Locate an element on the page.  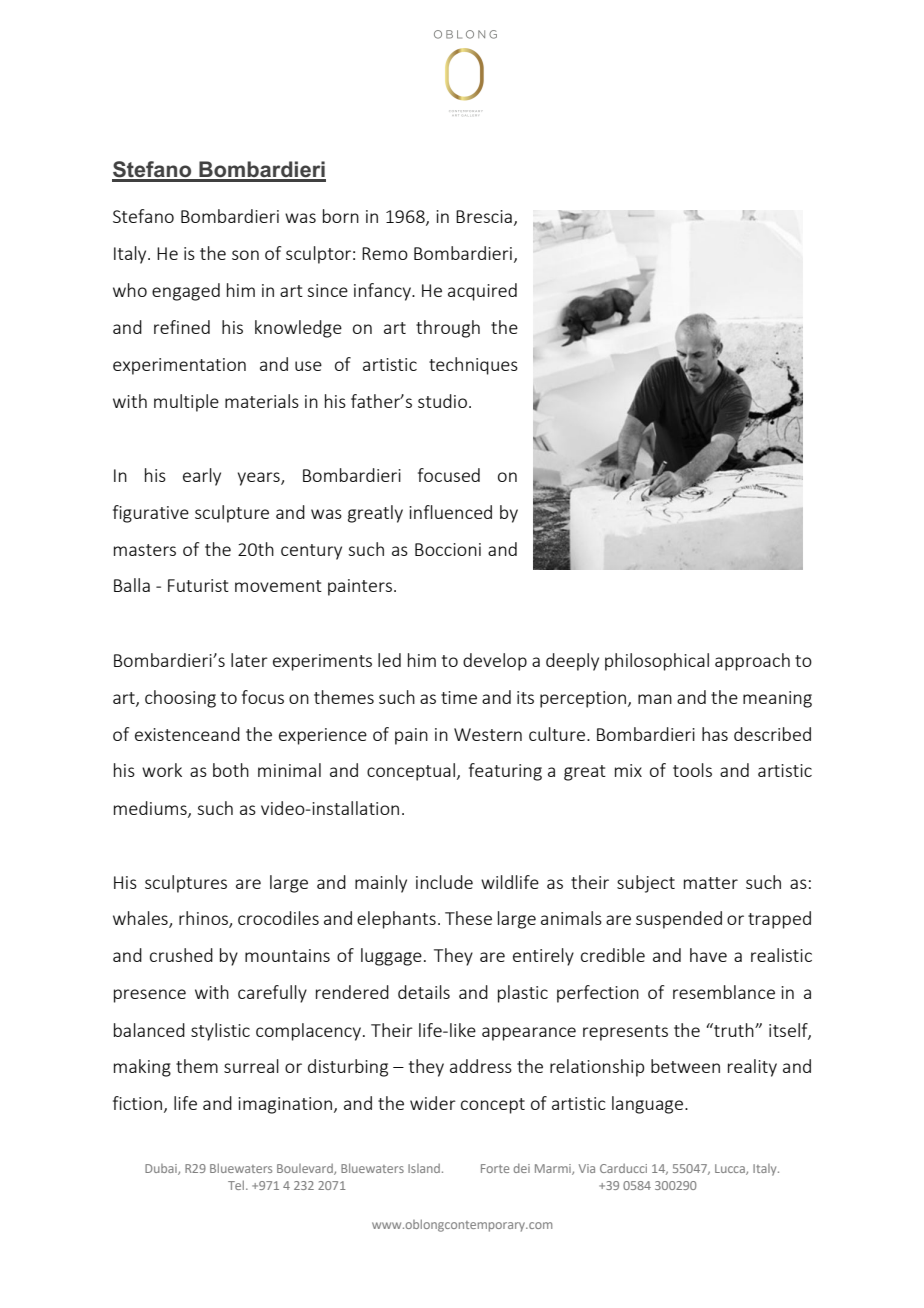
Tel is located at coordinates (237, 1185).
